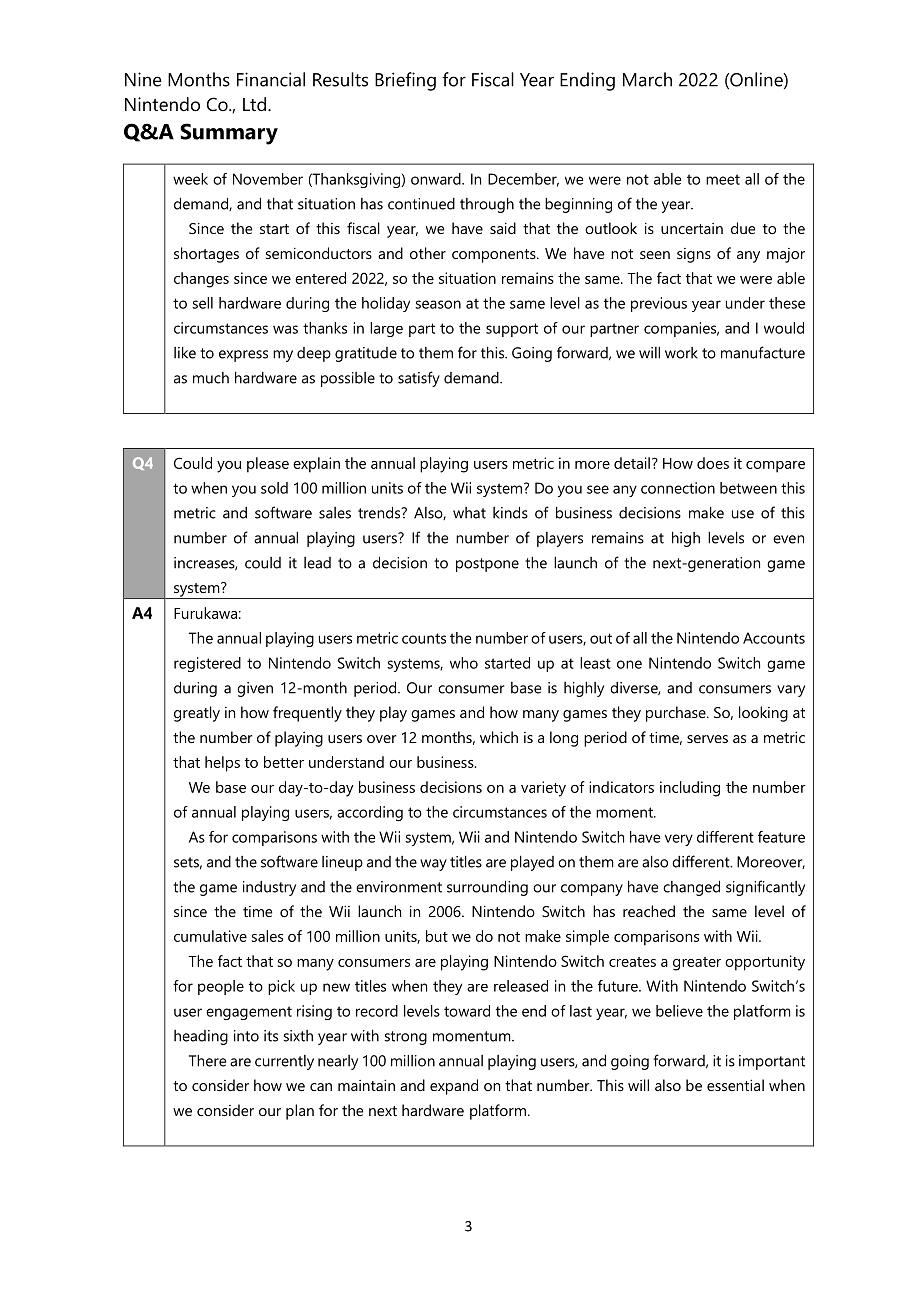 The image size is (924, 1308). Describe the element at coordinates (207, 664) in the image. I see `registered` at that location.
